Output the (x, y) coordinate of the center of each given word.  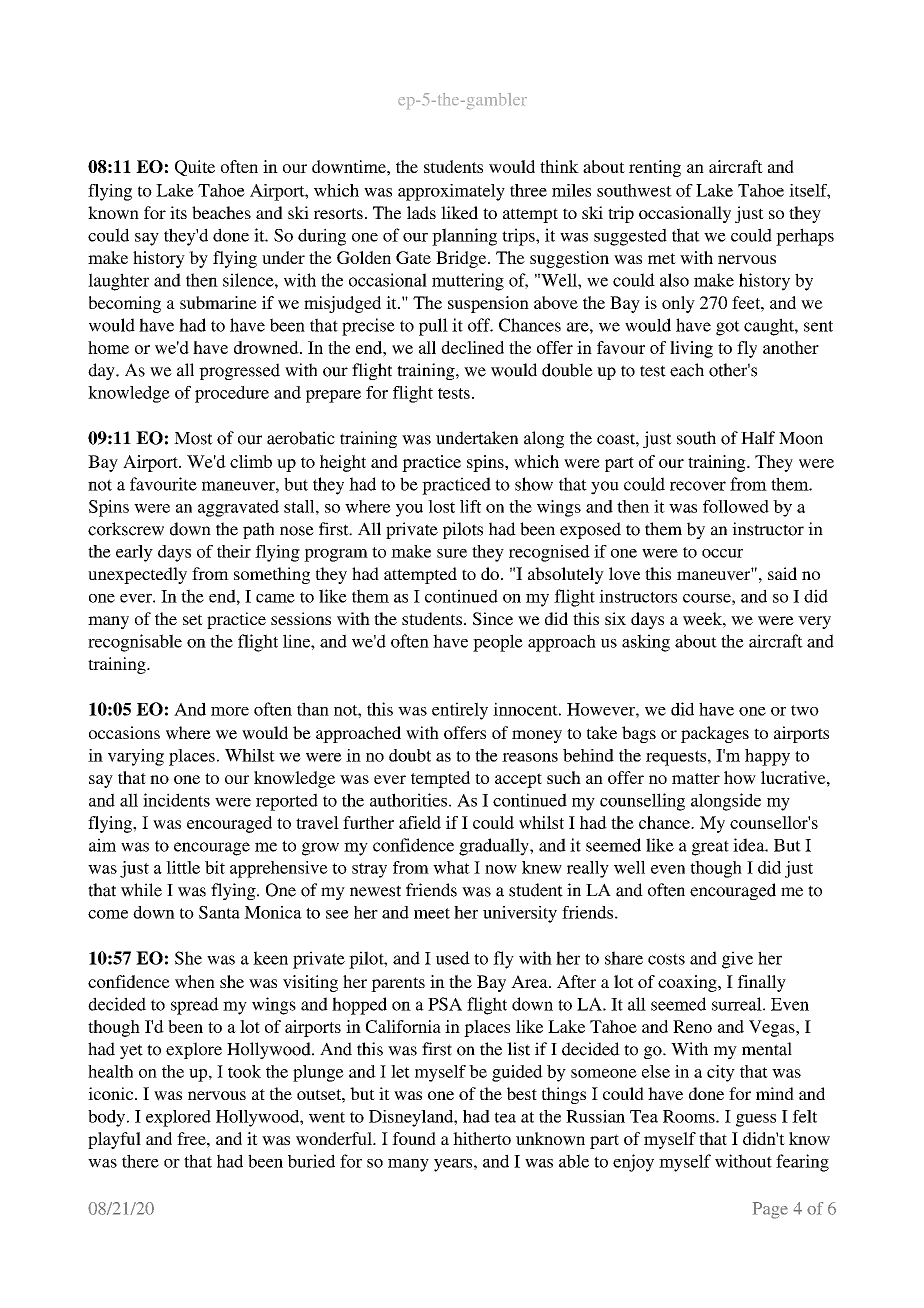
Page (770, 1210)
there (140, 1161)
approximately (451, 192)
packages (715, 734)
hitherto (482, 1138)
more (230, 711)
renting (655, 168)
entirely (460, 711)
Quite (195, 168)
